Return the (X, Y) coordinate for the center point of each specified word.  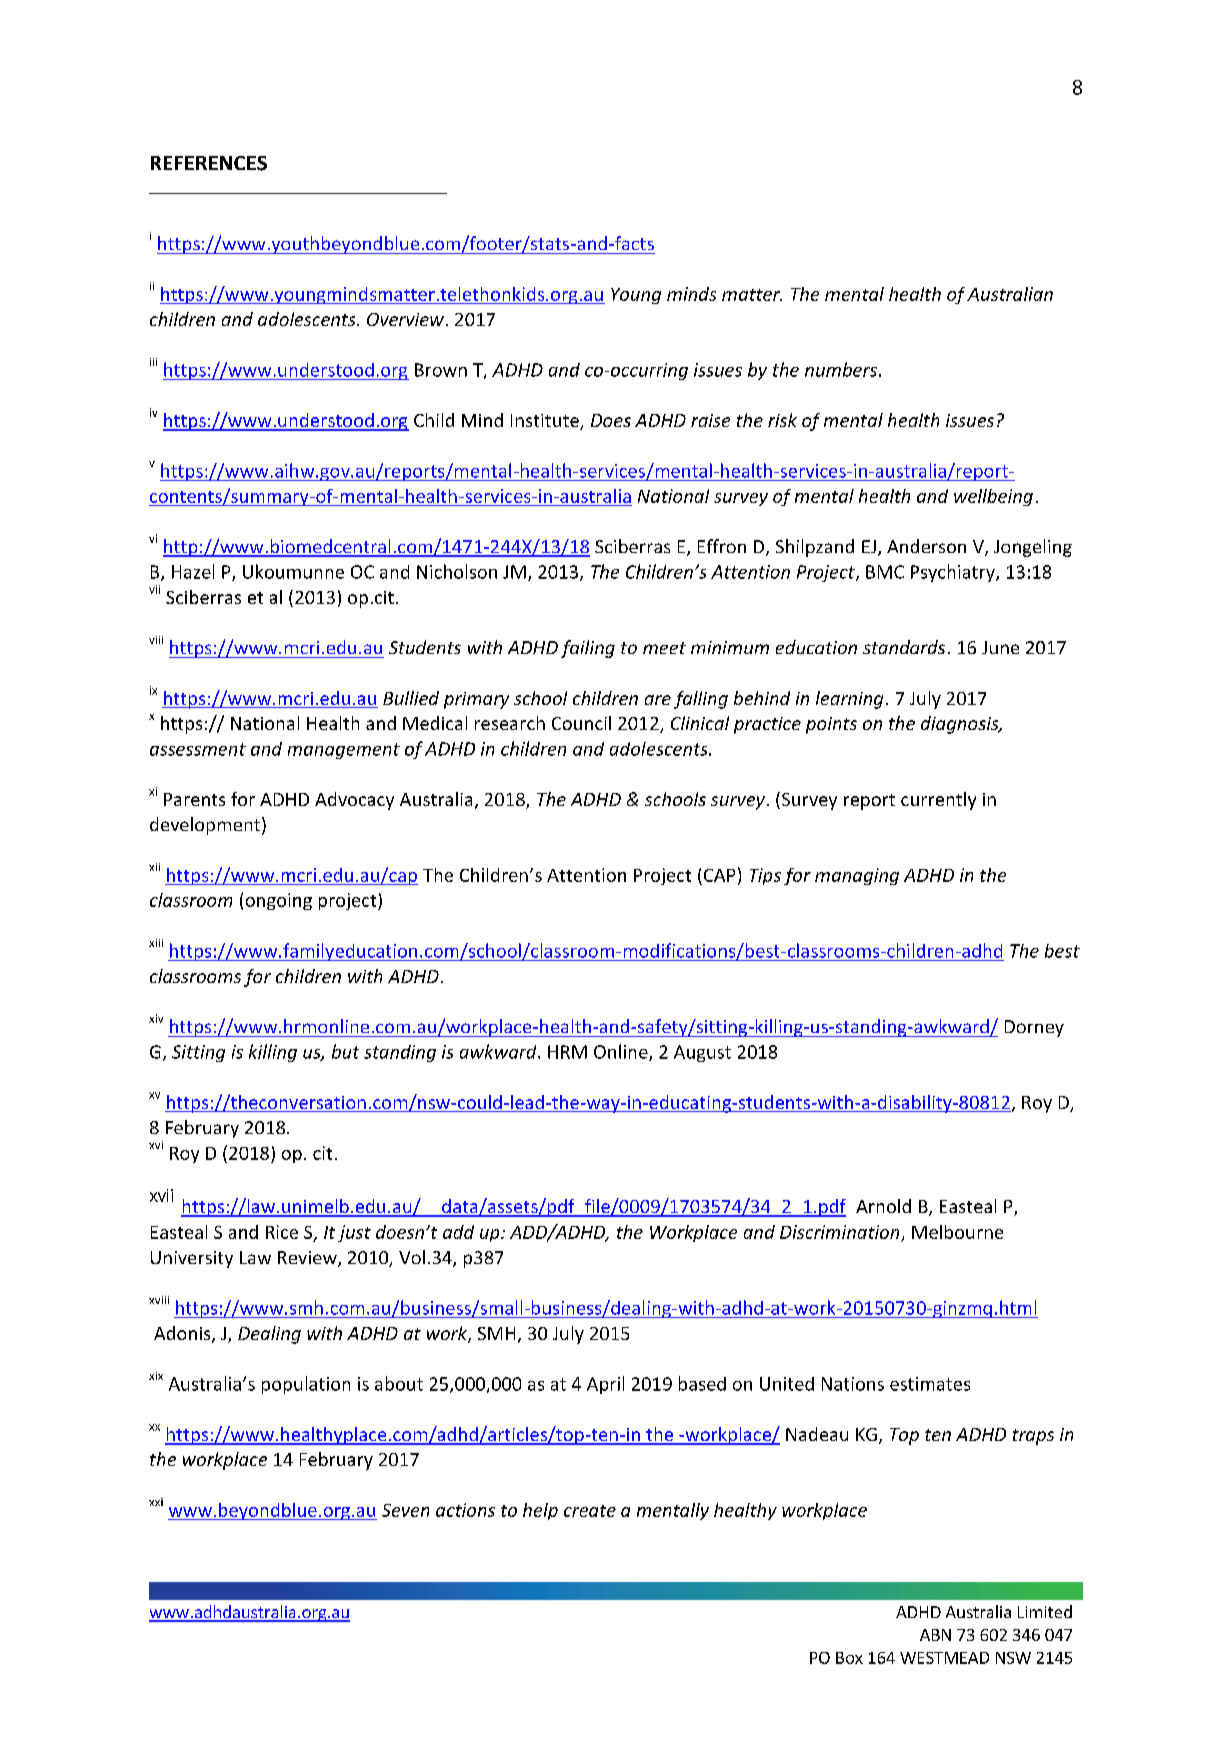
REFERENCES (209, 163)
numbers (841, 369)
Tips (765, 876)
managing (857, 876)
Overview (405, 319)
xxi (156, 1502)
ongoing (279, 901)
